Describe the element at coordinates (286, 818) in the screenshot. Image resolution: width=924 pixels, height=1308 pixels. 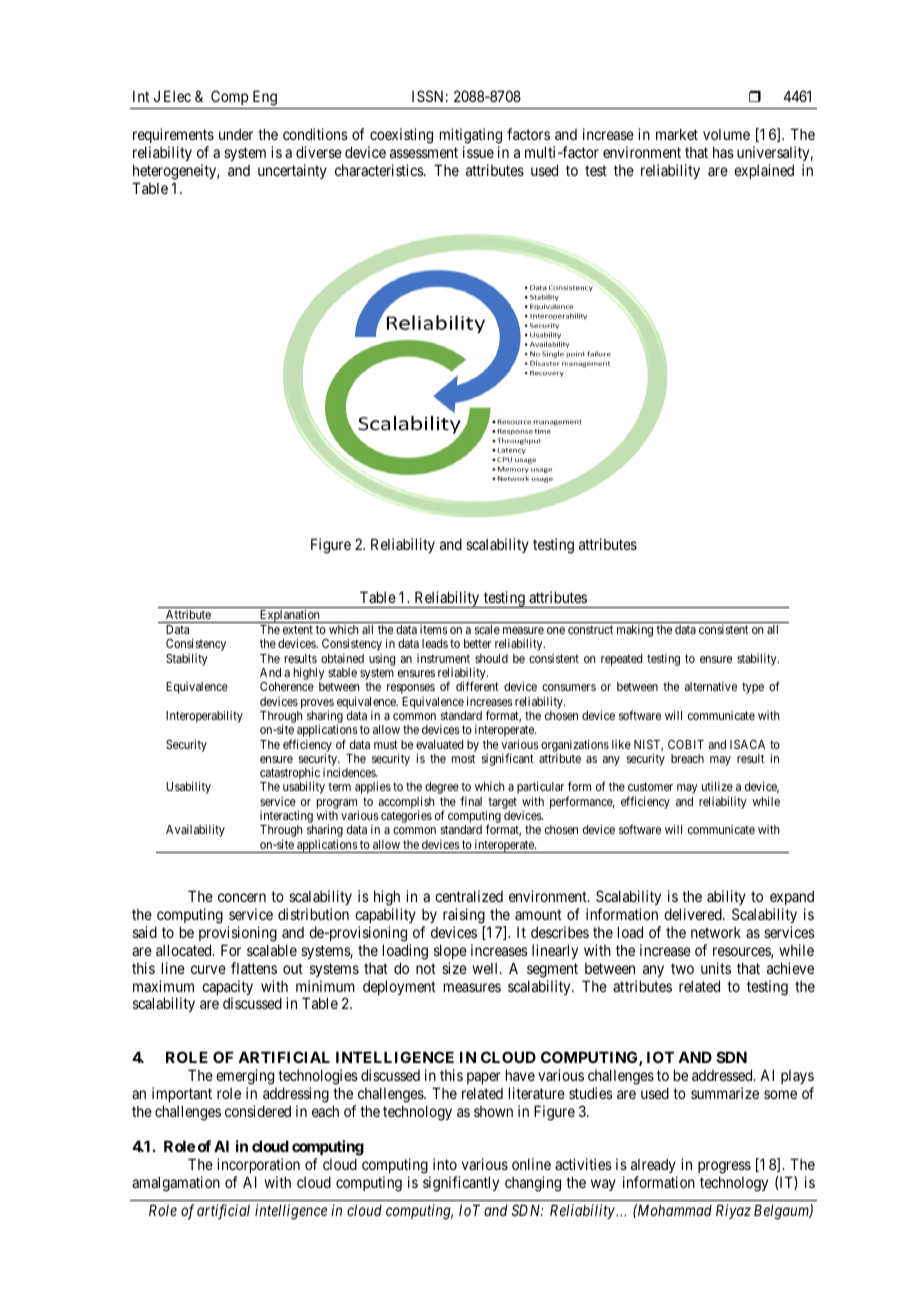
I see `interacting` at that location.
